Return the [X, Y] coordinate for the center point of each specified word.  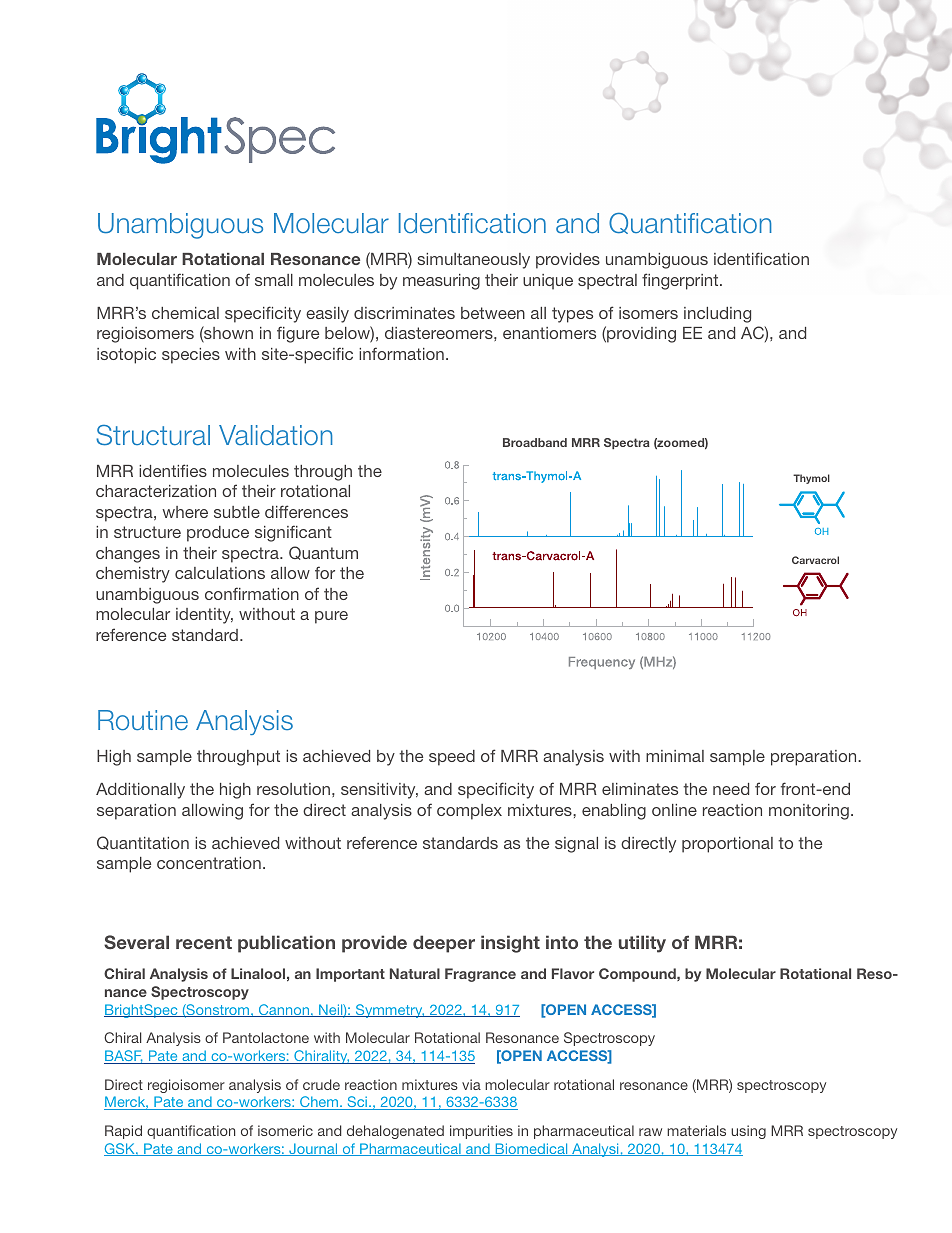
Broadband [535, 442]
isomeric [285, 1130]
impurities [481, 1132]
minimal [675, 756]
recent [204, 942]
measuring [441, 282]
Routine [143, 720]
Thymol [811, 479]
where [185, 512]
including [717, 315]
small [274, 280]
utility [642, 944]
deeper [444, 944]
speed [452, 758]
